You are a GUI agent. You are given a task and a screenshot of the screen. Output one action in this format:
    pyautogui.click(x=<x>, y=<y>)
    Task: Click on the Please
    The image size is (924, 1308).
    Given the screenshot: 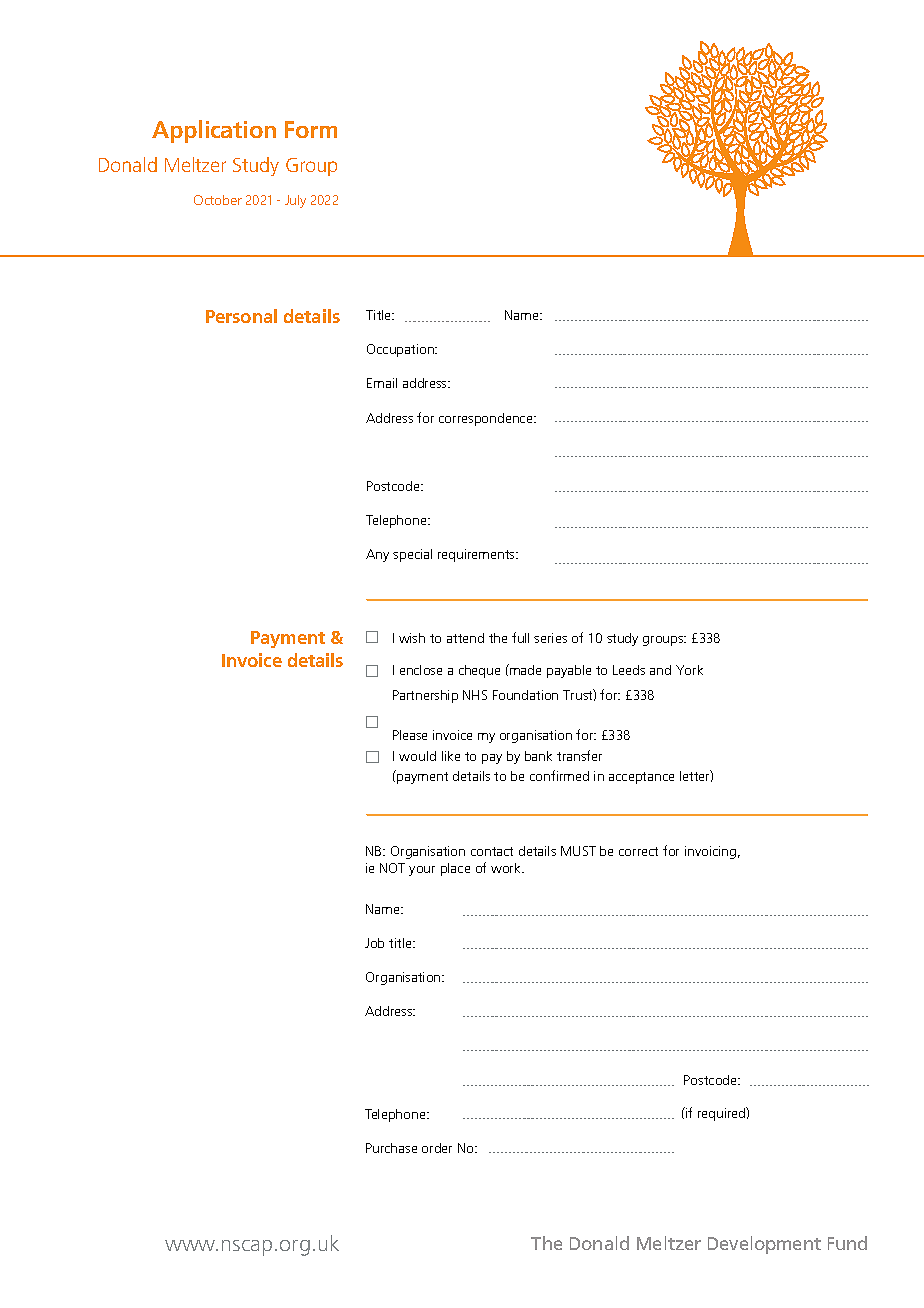 What is the action you would take?
    pyautogui.click(x=410, y=735)
